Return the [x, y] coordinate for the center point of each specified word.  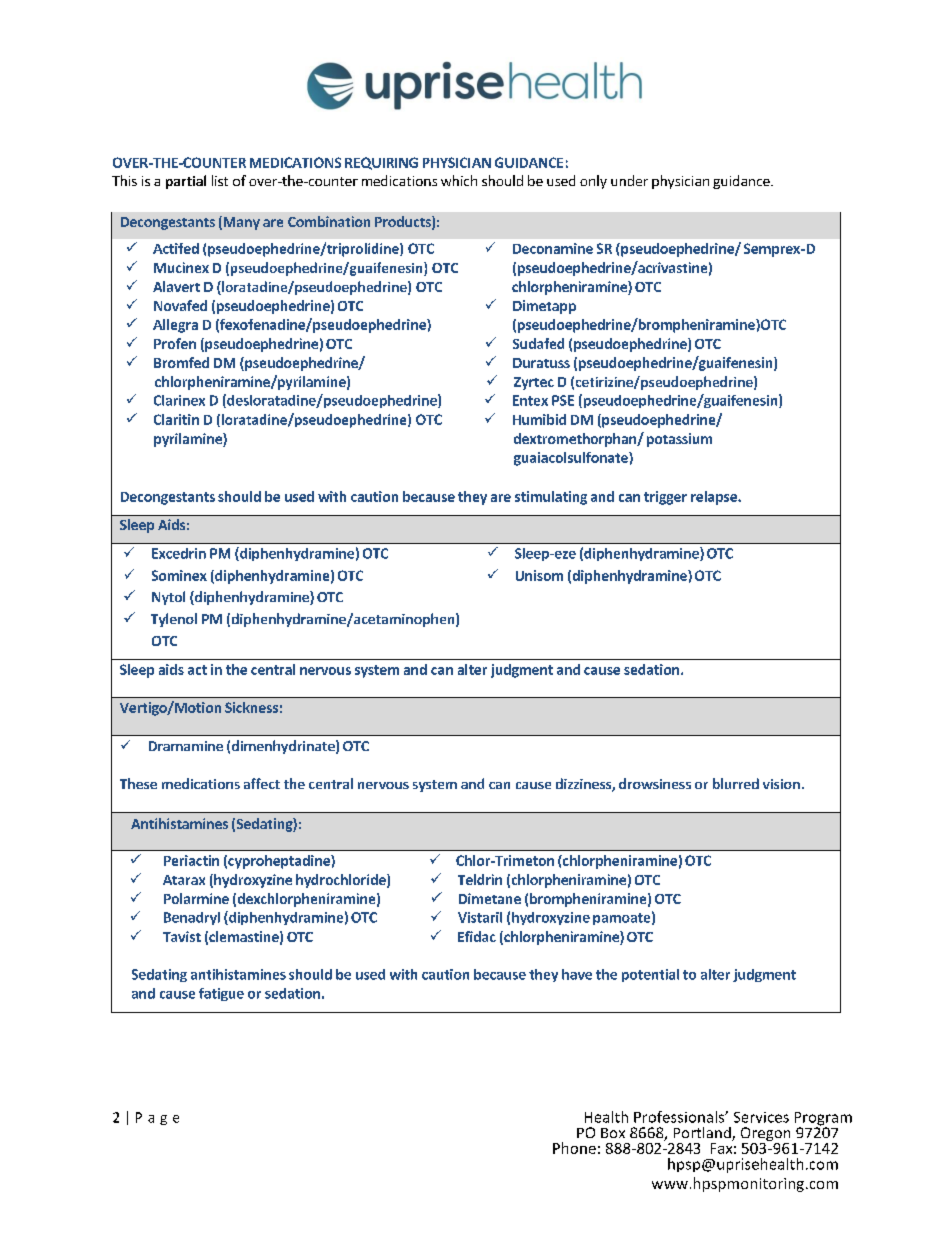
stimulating [551, 498]
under [629, 180]
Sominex [179, 575]
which [459, 180]
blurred [736, 783]
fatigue [221, 994]
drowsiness [655, 783]
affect [262, 783]
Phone [574, 1148]
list [220, 180]
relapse [715, 498]
